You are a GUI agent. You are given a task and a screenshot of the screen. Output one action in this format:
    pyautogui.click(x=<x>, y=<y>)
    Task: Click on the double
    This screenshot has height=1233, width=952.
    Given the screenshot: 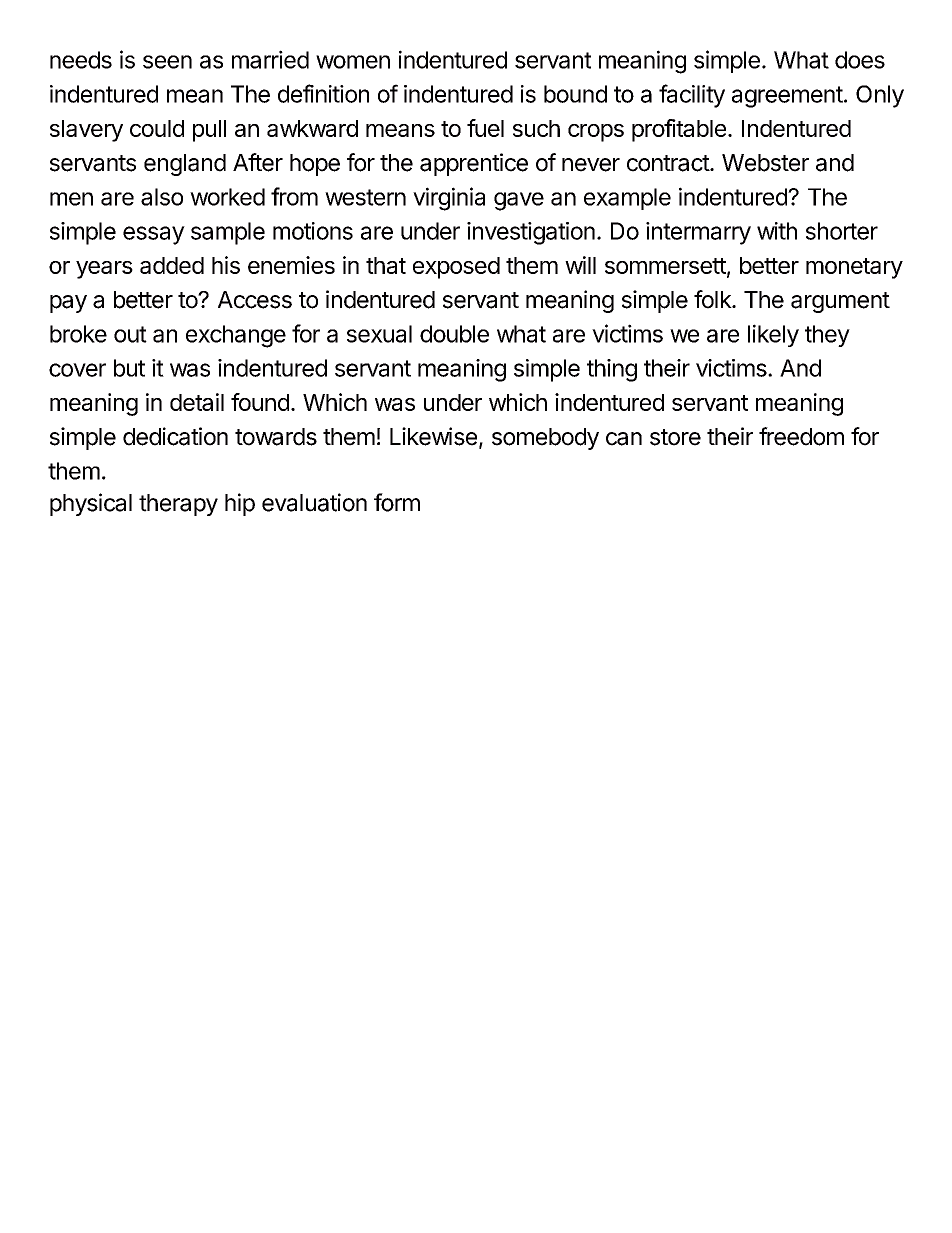 What is the action you would take?
    pyautogui.click(x=454, y=334)
